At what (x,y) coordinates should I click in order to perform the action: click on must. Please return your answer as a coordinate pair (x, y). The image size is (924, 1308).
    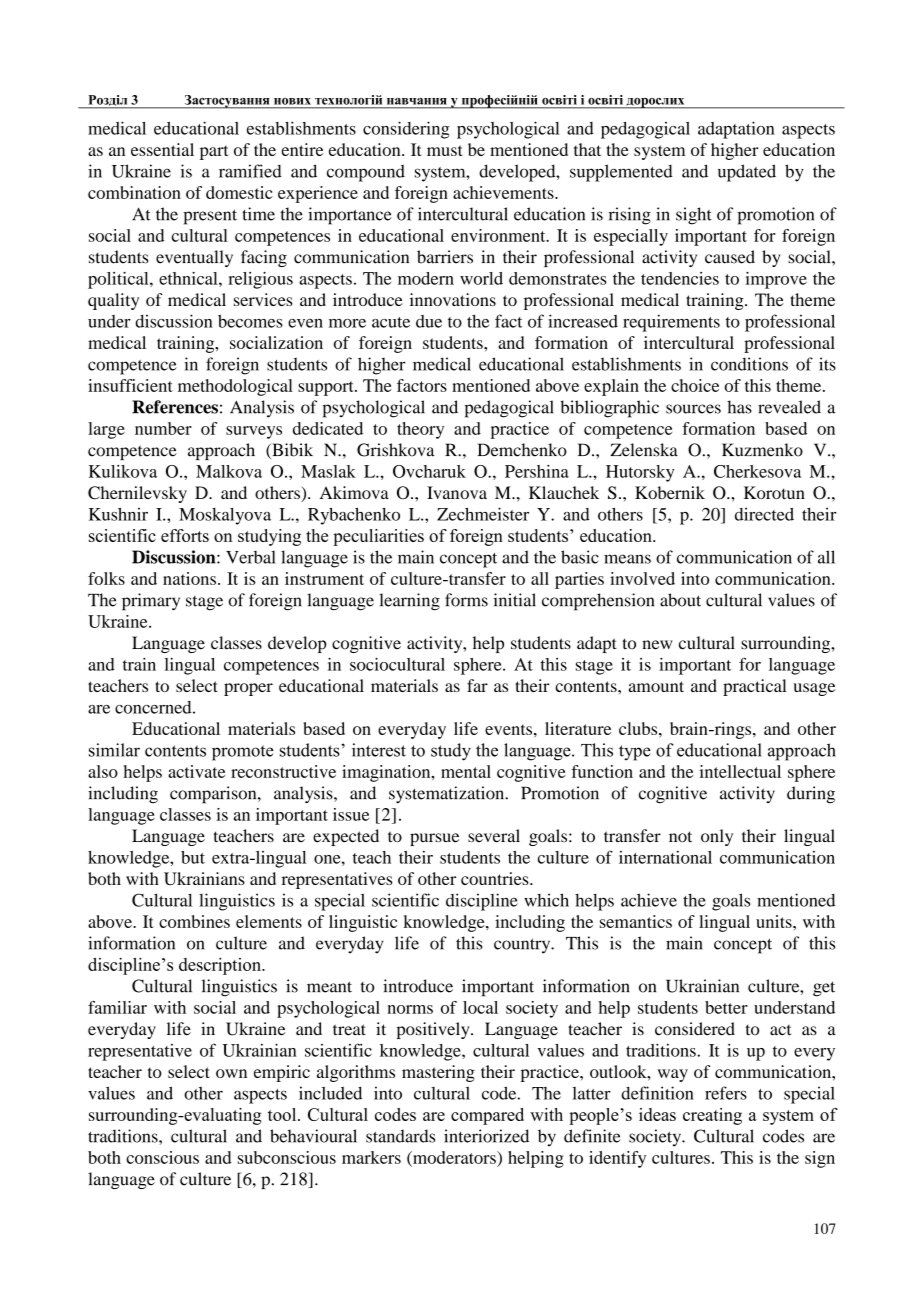
    Looking at the image, I should click on (445, 150).
